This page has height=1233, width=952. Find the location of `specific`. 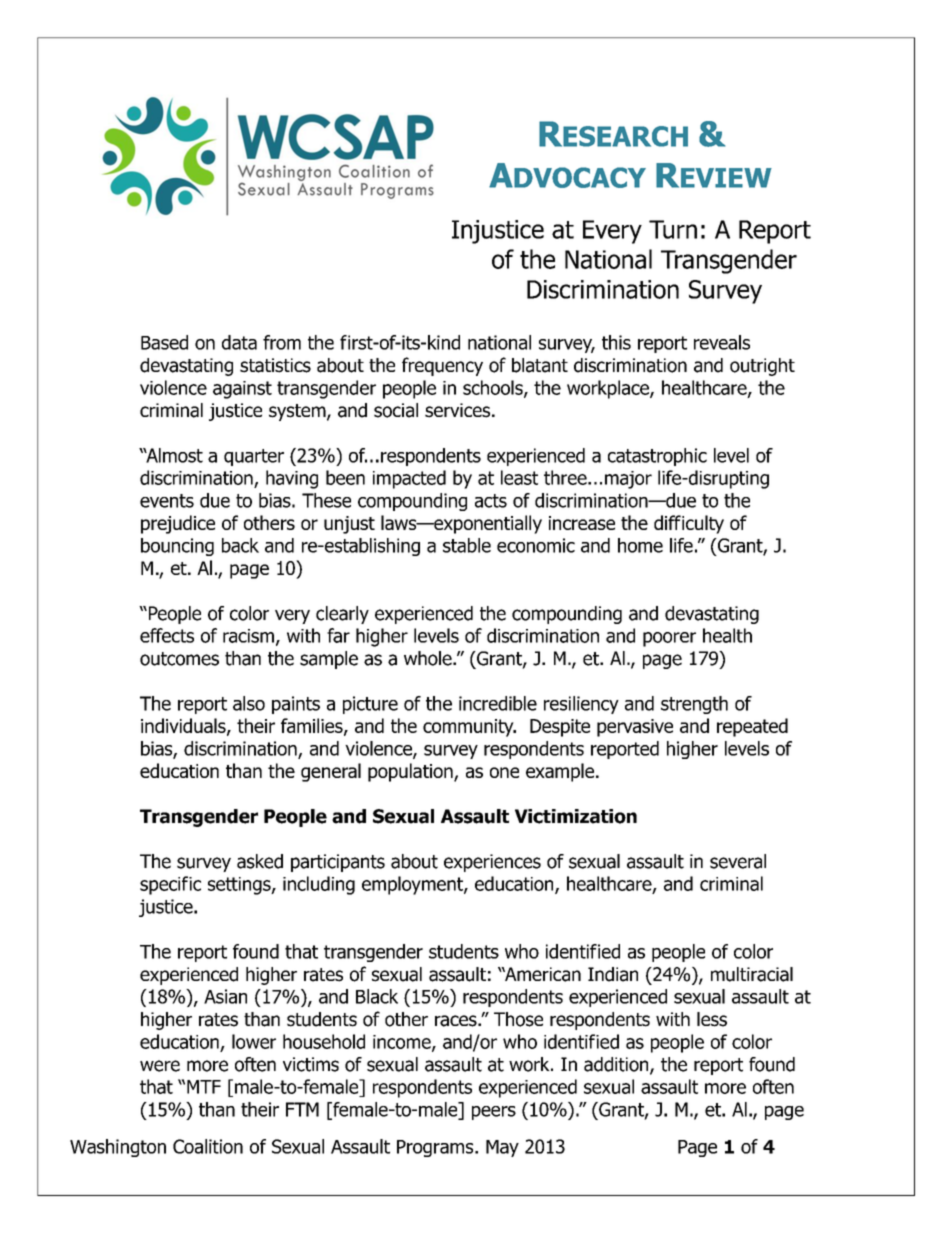

specific is located at coordinates (170, 885).
